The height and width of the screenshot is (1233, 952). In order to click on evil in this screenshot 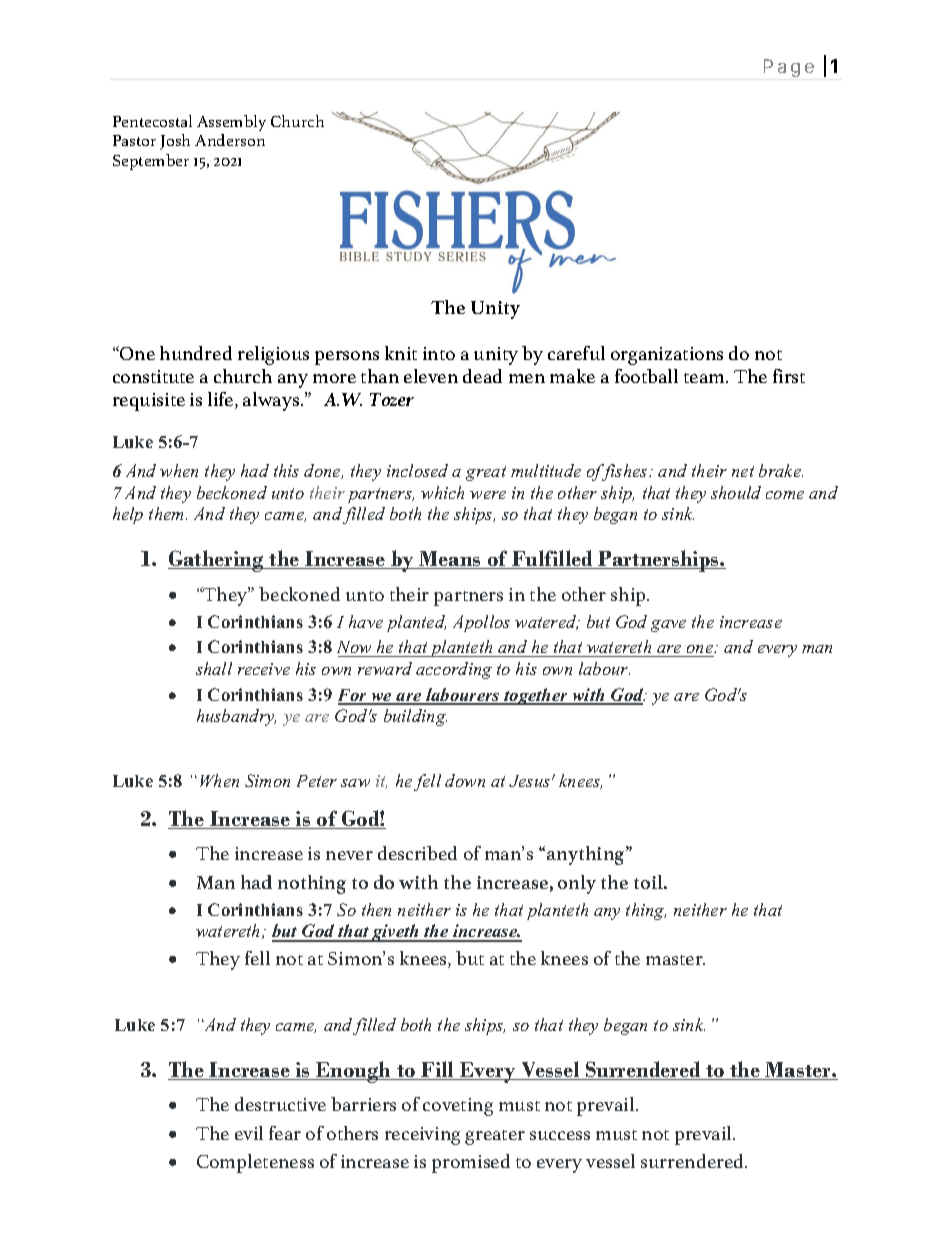, I will do `click(249, 1133)`.
